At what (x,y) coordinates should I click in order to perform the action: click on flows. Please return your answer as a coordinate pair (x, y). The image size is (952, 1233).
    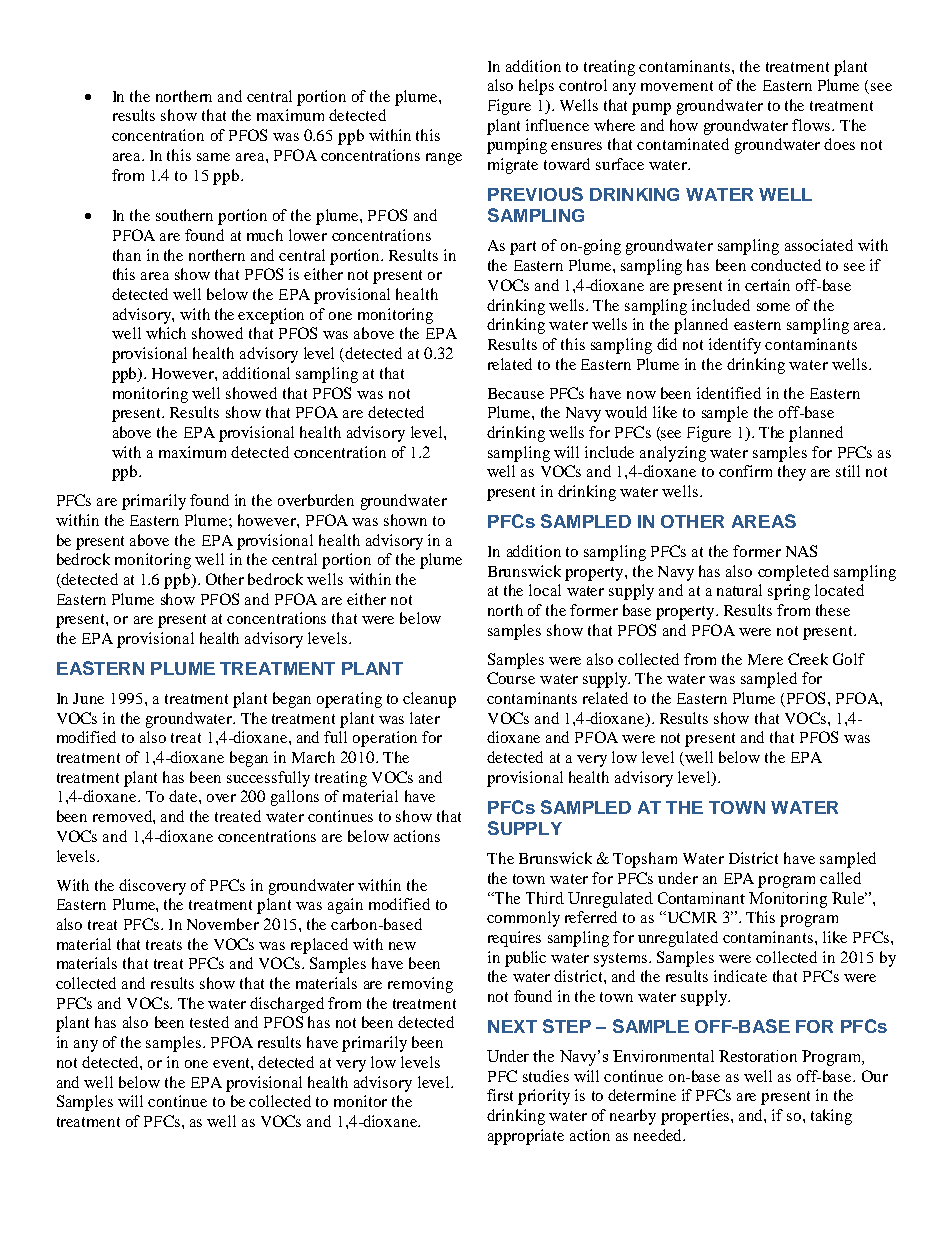
    Looking at the image, I should click on (812, 125).
